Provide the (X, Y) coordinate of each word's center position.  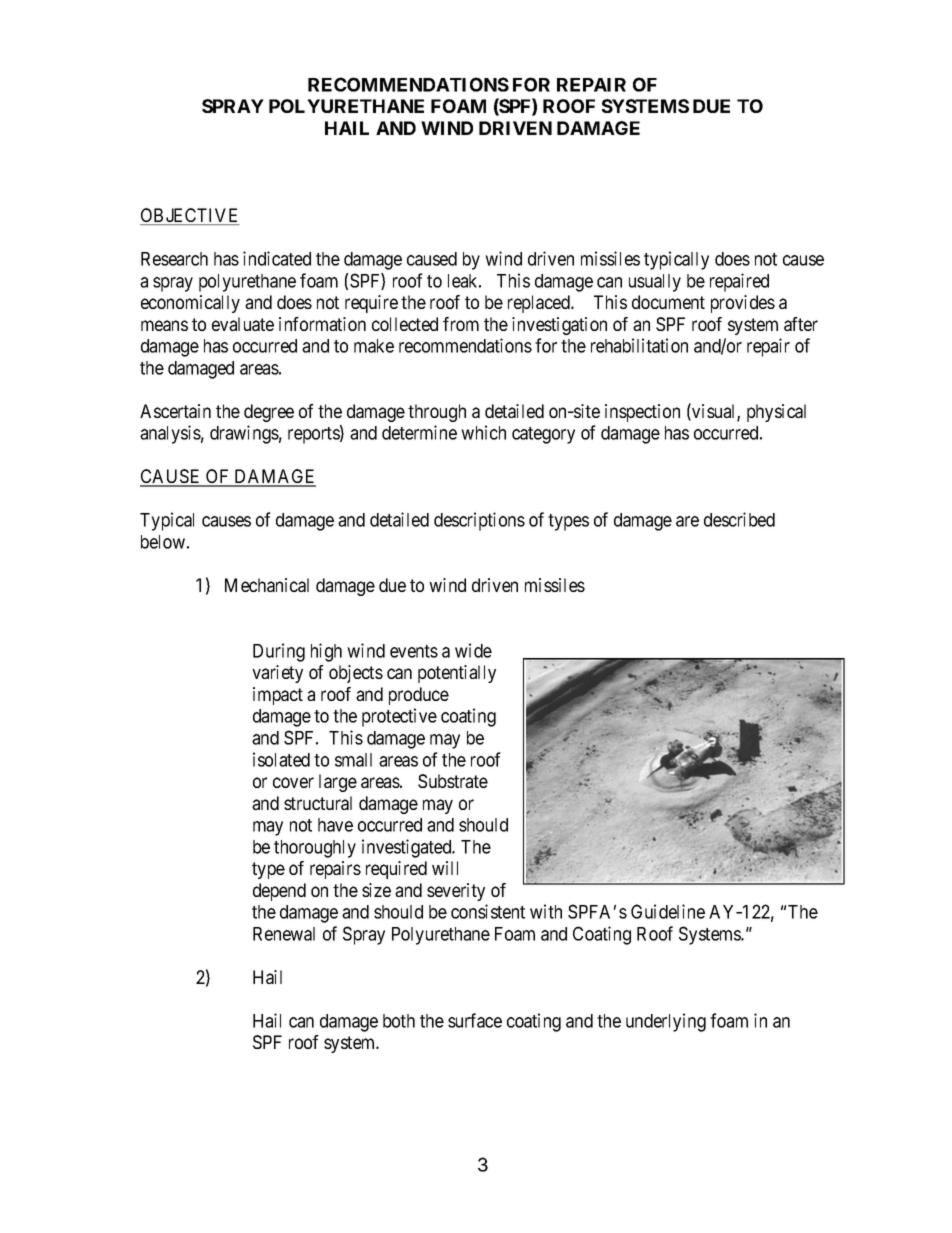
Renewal (284, 934)
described (739, 519)
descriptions (479, 521)
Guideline (668, 911)
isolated (281, 759)
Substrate (453, 781)
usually (655, 283)
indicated (277, 258)
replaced (540, 304)
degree (269, 413)
